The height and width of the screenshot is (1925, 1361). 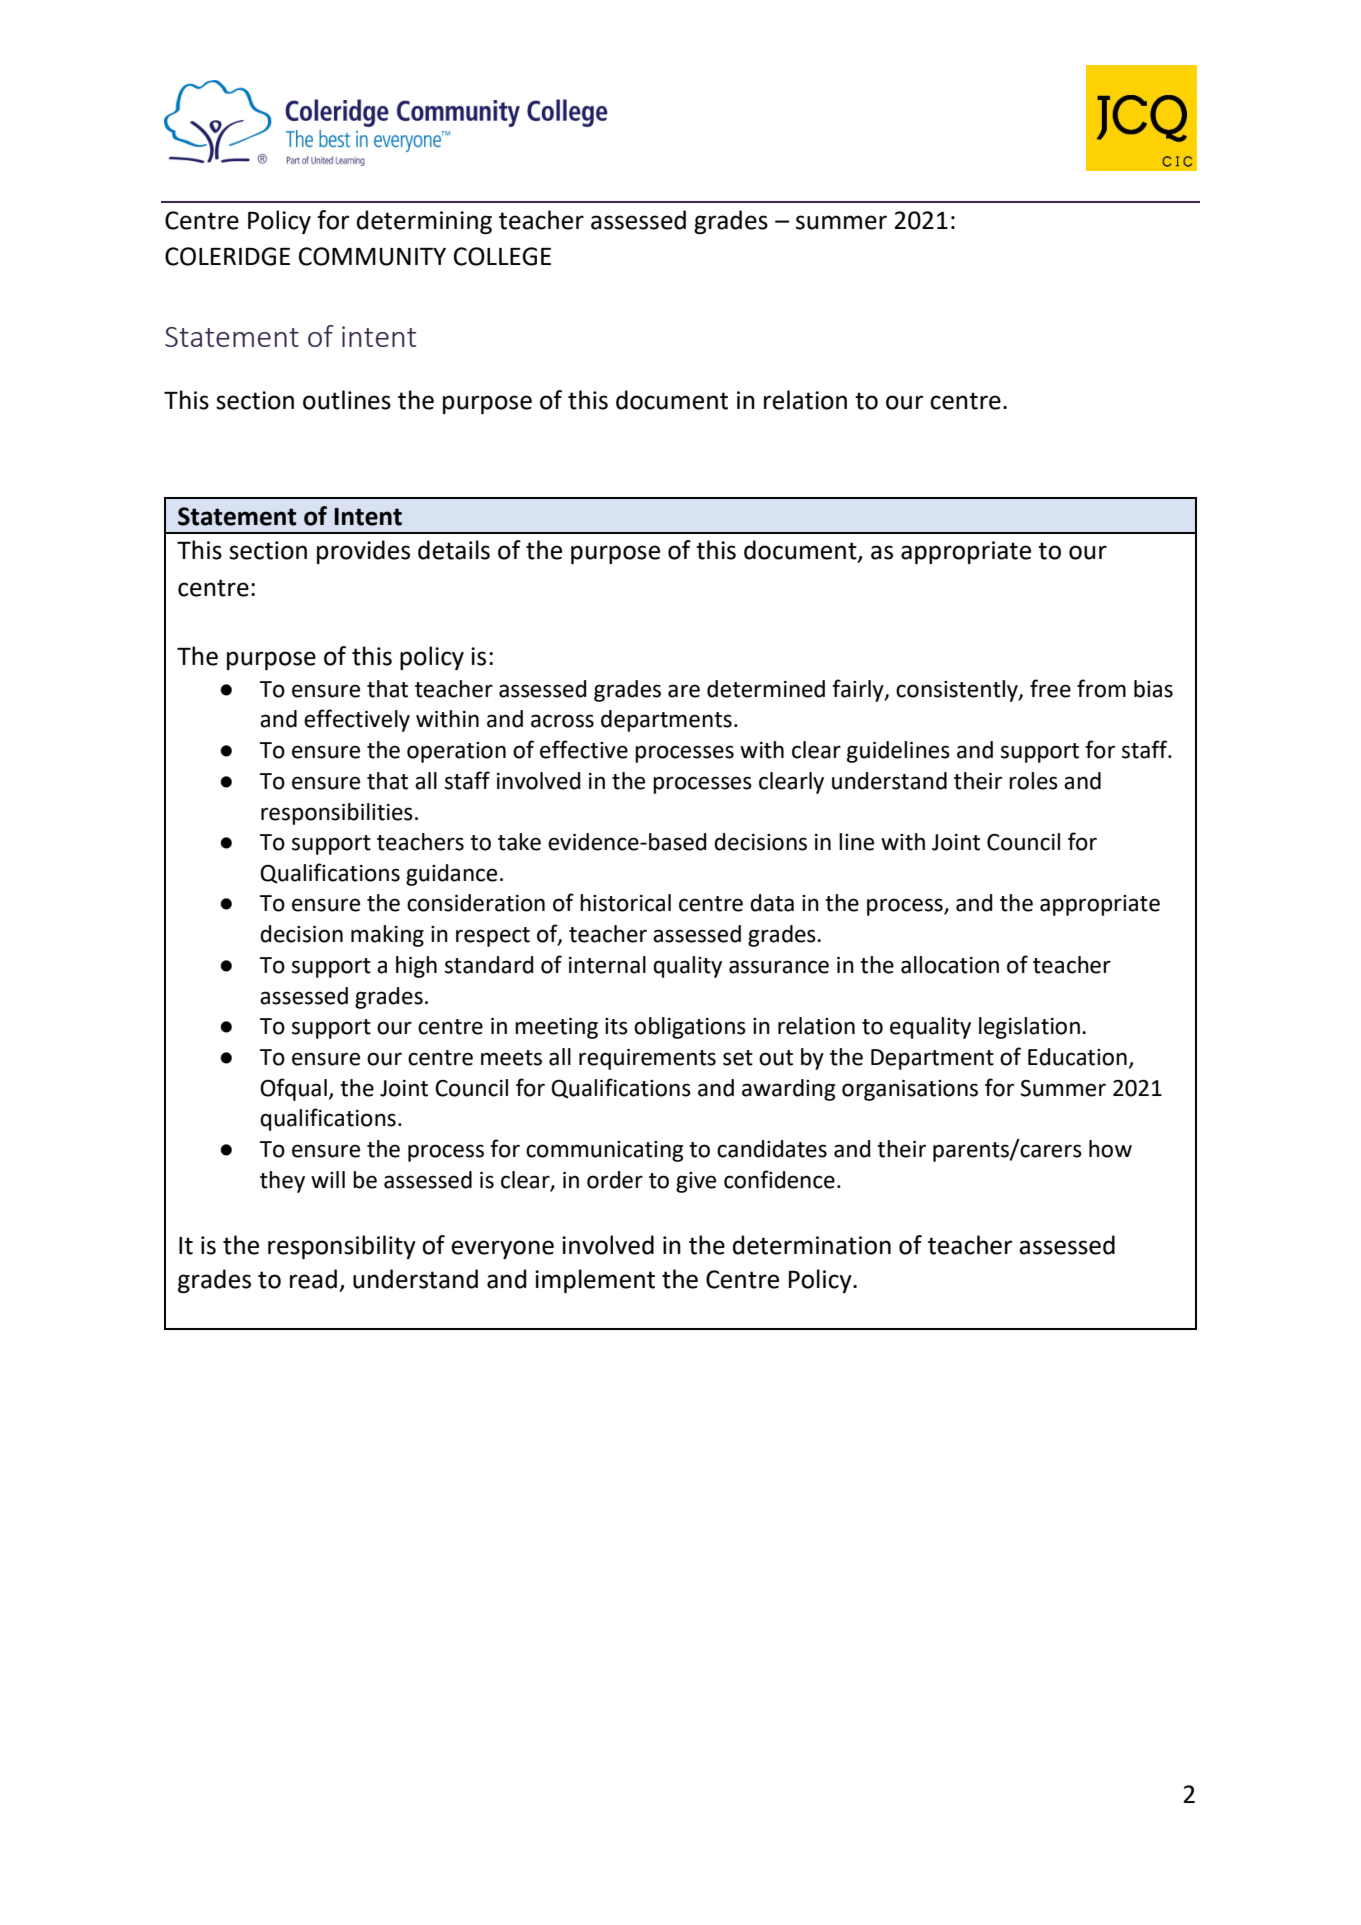 What do you see at coordinates (424, 222) in the screenshot?
I see `determining` at bounding box center [424, 222].
